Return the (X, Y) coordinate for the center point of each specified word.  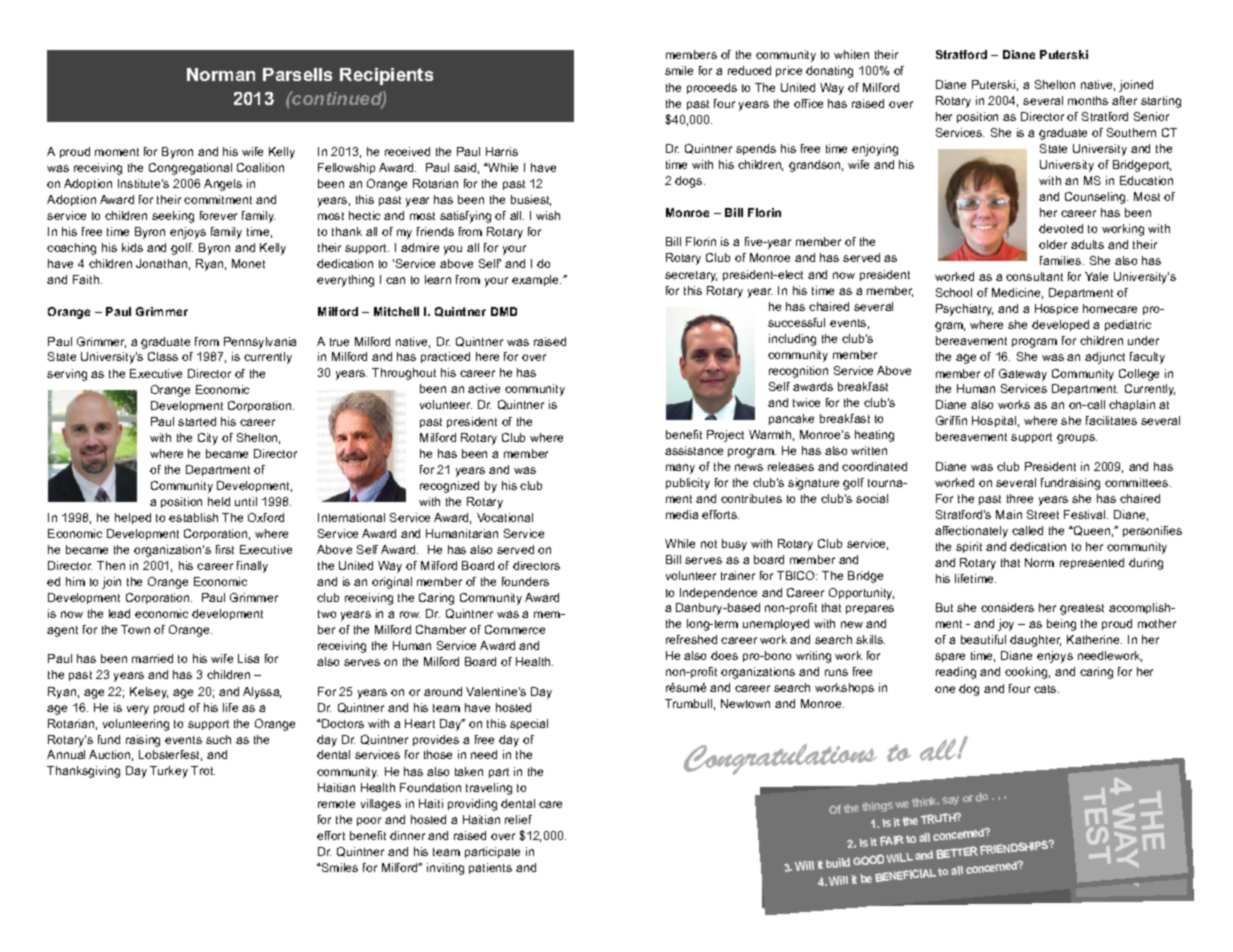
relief (518, 819)
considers (1007, 607)
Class (163, 356)
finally (252, 567)
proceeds (712, 88)
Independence (718, 593)
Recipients (386, 76)
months (1088, 100)
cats (1046, 689)
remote (336, 804)
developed (1060, 325)
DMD (504, 311)
